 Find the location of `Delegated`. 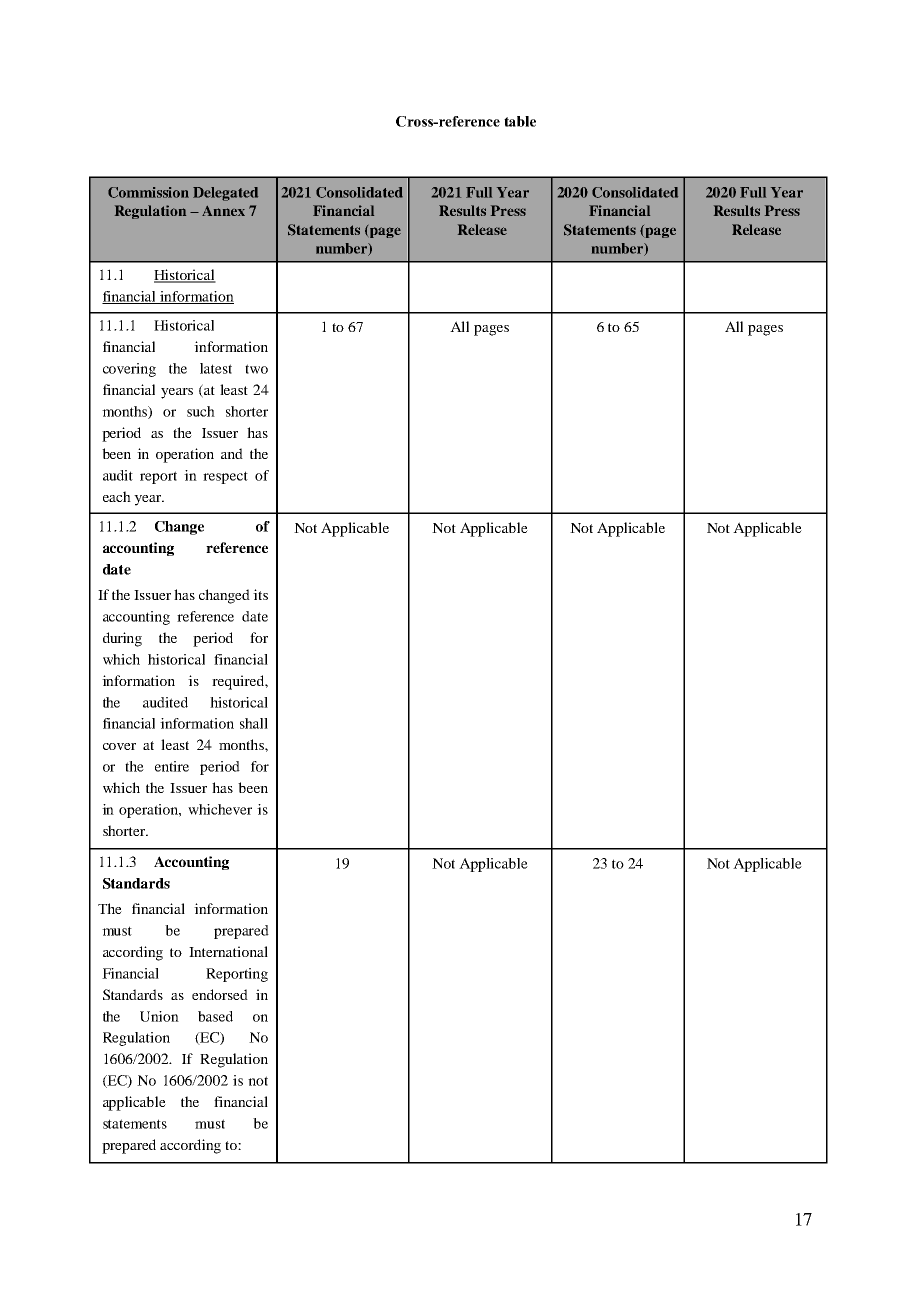

Delegated is located at coordinates (225, 194).
